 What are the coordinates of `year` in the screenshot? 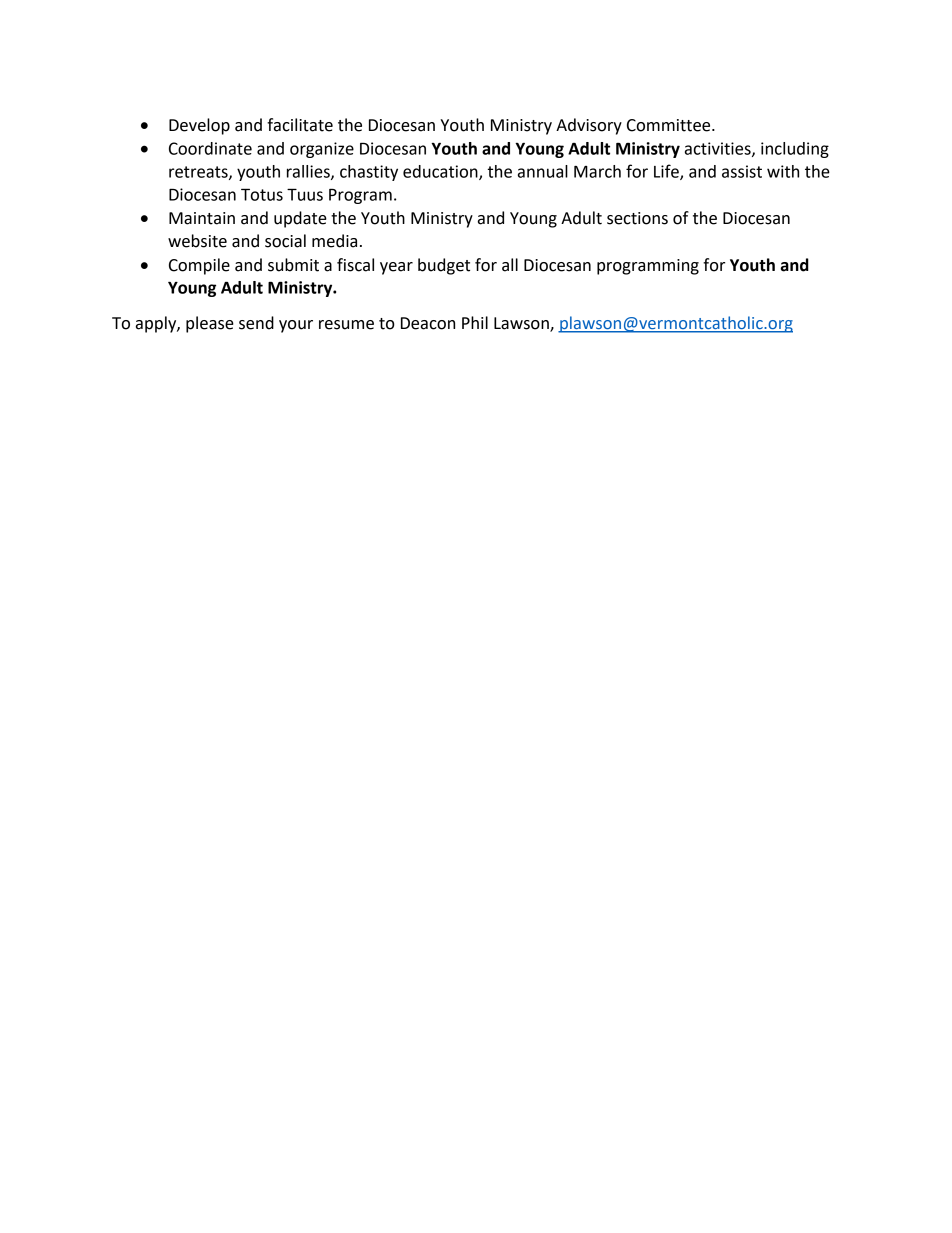 It's located at (396, 268).
